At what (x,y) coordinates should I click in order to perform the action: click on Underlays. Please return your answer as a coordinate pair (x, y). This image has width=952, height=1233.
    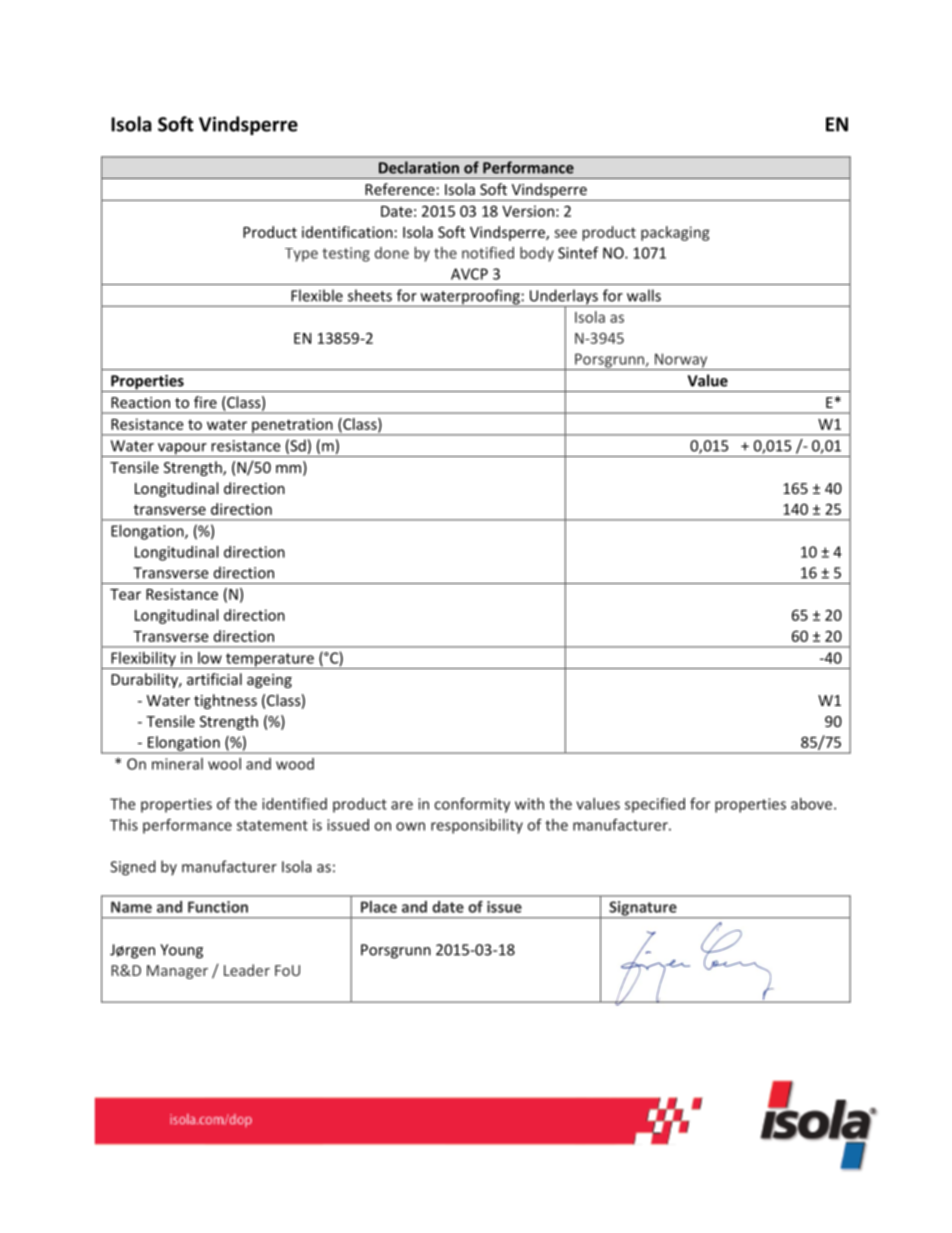
    Looking at the image, I should click on (564, 298).
